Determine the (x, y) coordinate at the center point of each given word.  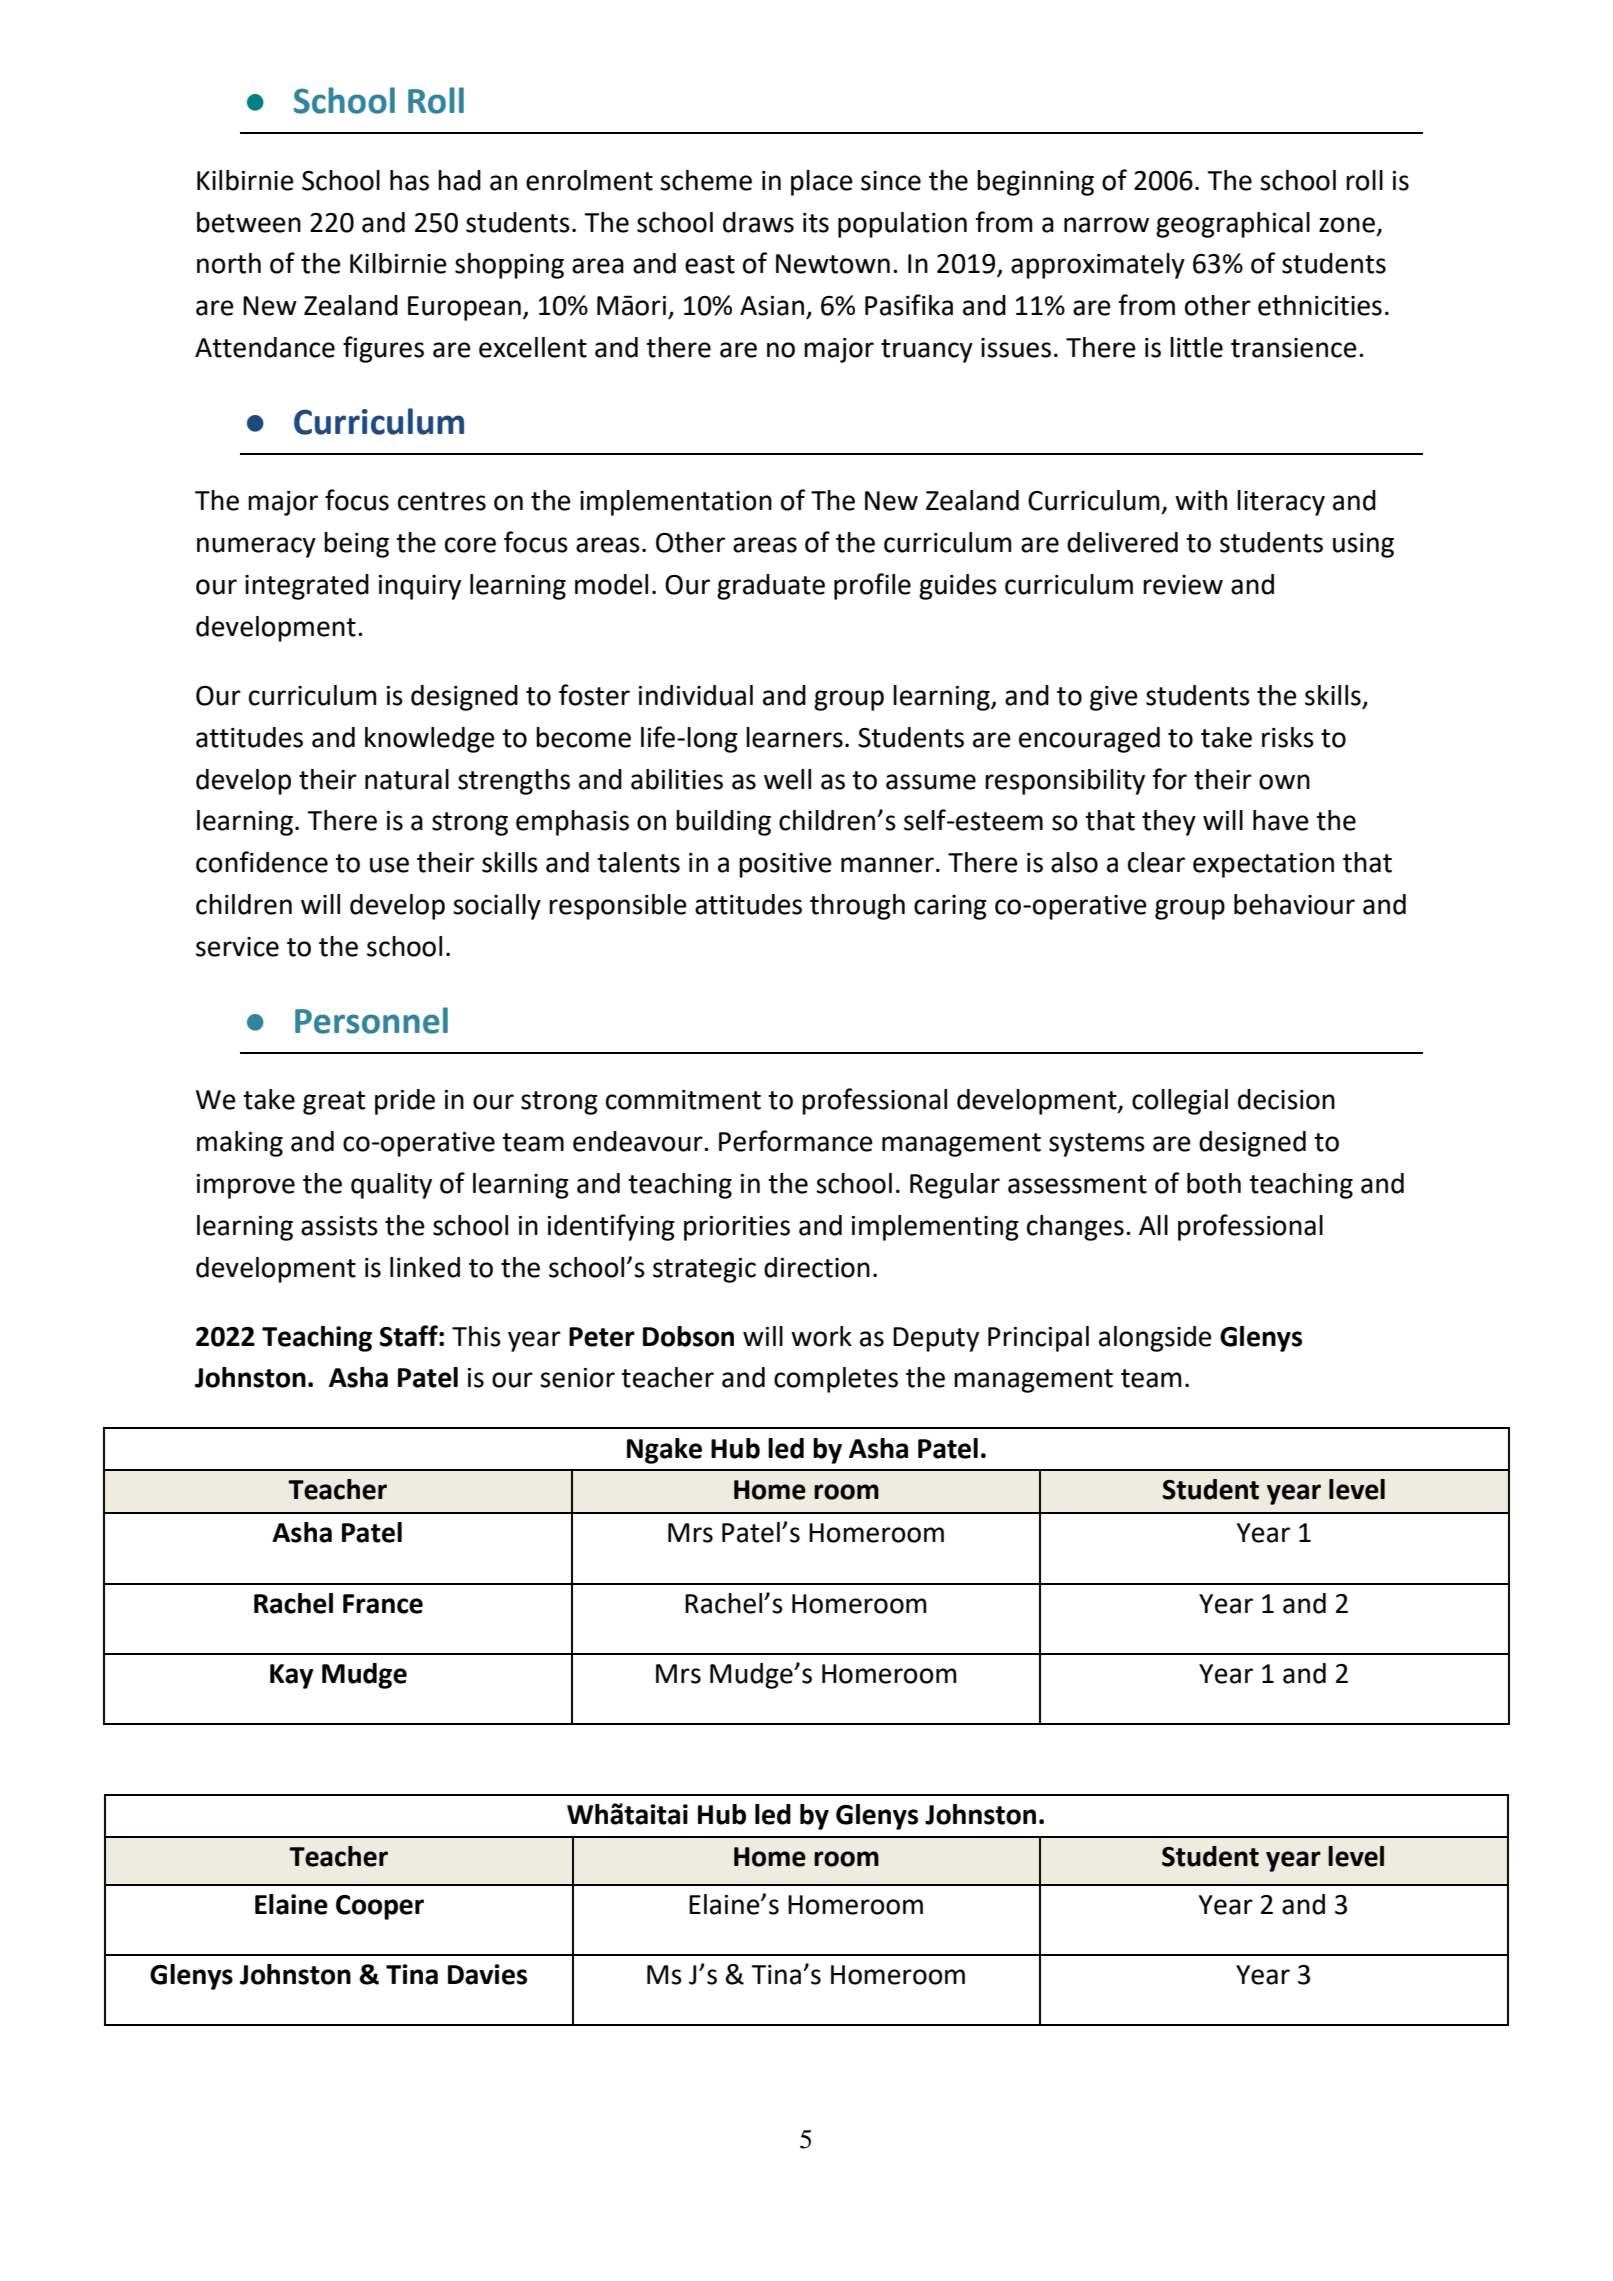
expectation (1263, 865)
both (1214, 1183)
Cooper (380, 1907)
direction (817, 1267)
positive (785, 865)
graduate (771, 587)
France (383, 1604)
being (356, 545)
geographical (1233, 225)
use (389, 865)
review (1183, 585)
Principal (1038, 1339)
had (459, 180)
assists (339, 1226)
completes (836, 1380)
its (816, 223)
